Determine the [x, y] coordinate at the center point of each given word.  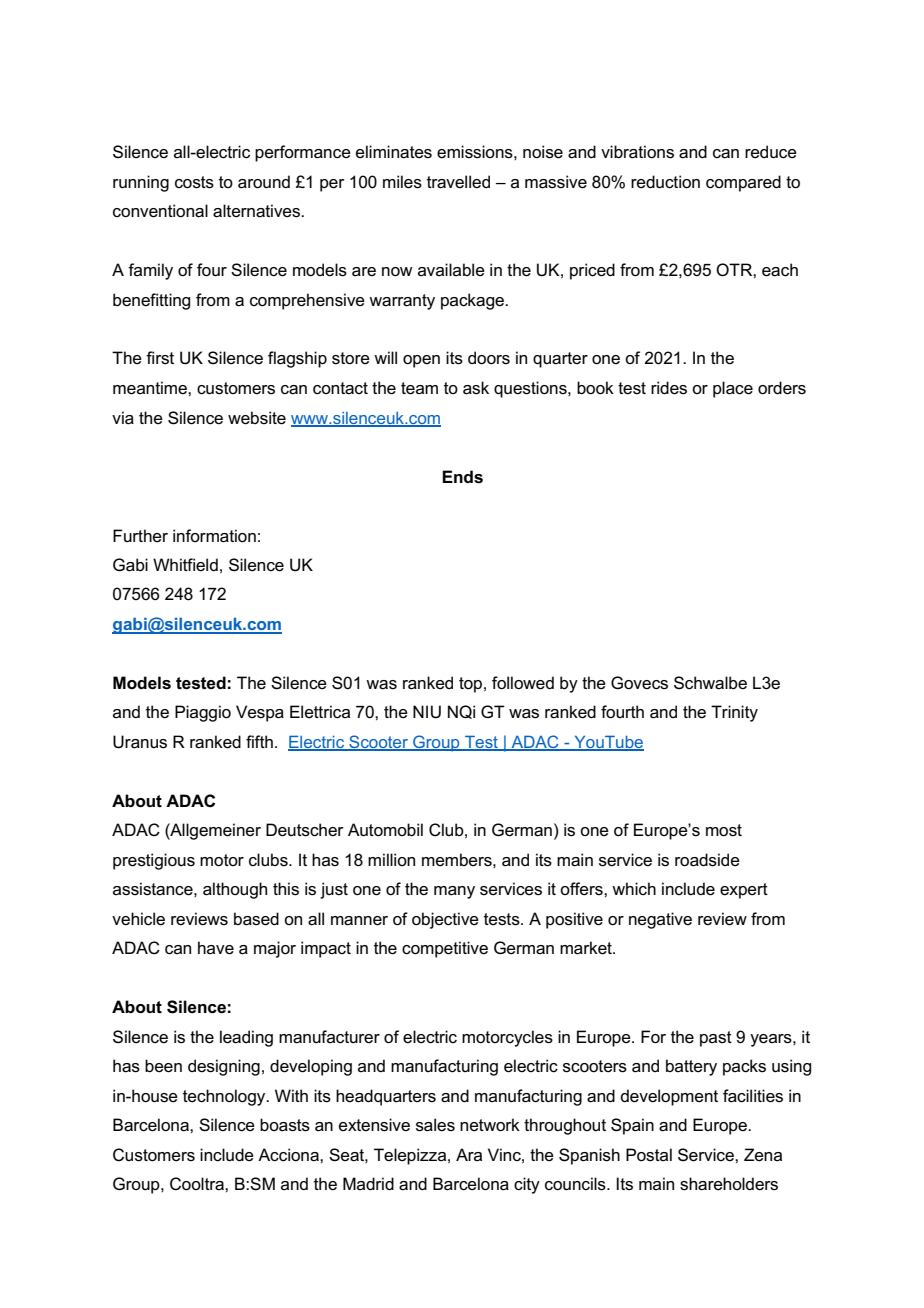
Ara [469, 1154]
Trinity [734, 713]
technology [225, 1097]
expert [744, 891]
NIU [427, 712]
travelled [458, 182]
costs [194, 182]
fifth [259, 741]
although [235, 890]
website [257, 418]
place [733, 389]
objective [445, 920]
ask [476, 388]
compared [743, 183]
